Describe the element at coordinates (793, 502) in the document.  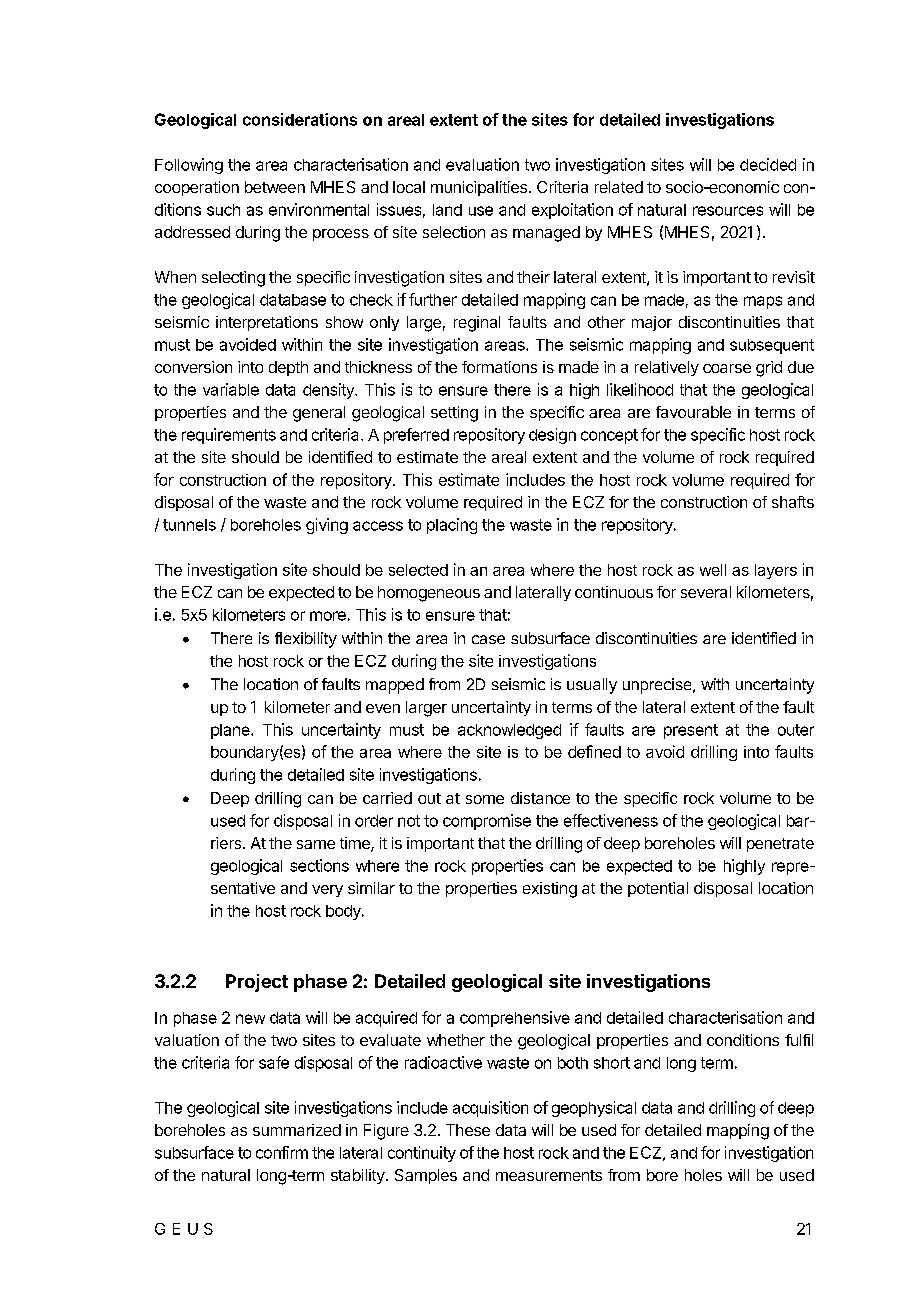
I see `shafts` at that location.
